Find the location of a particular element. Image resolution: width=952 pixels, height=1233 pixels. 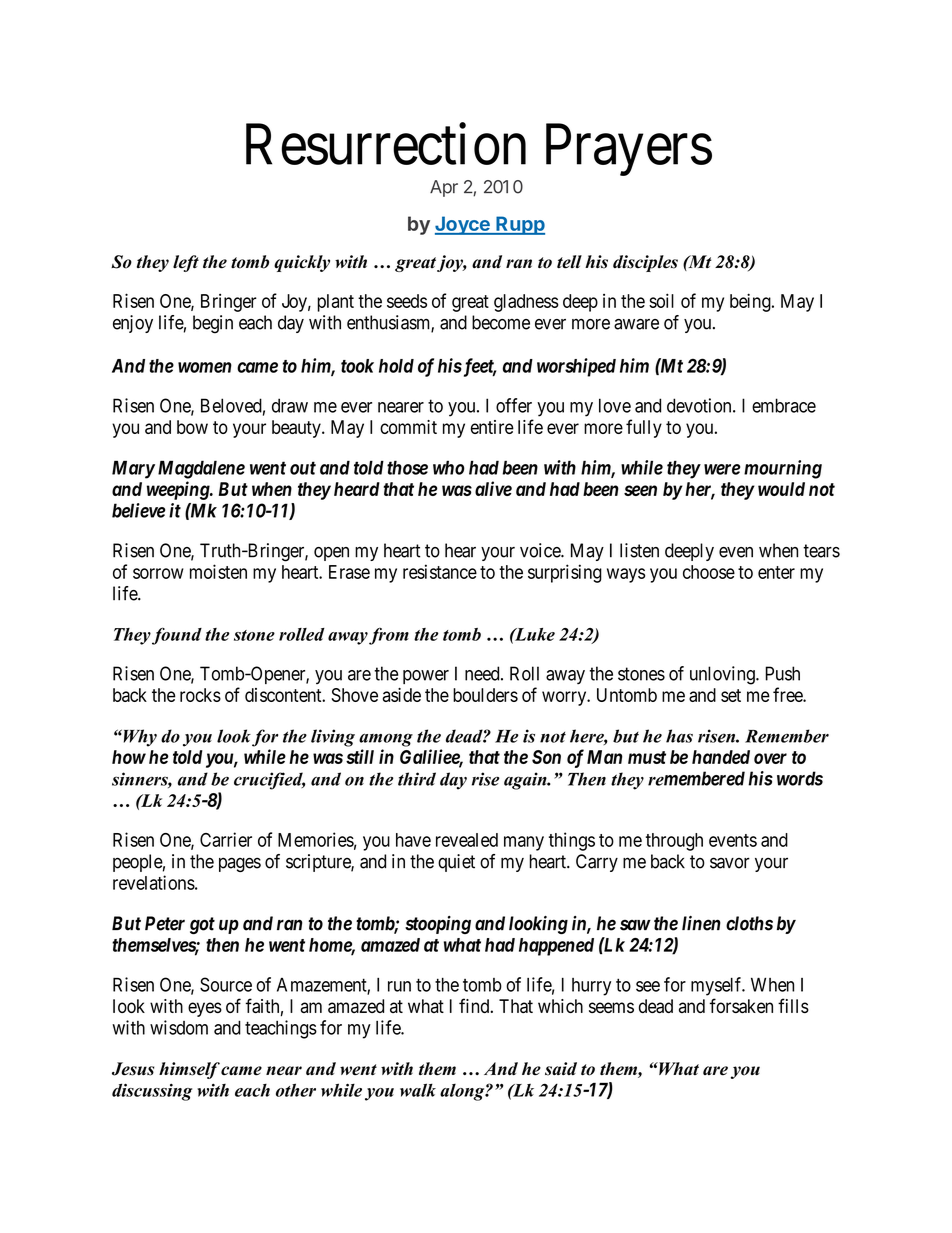

third is located at coordinates (417, 779).
